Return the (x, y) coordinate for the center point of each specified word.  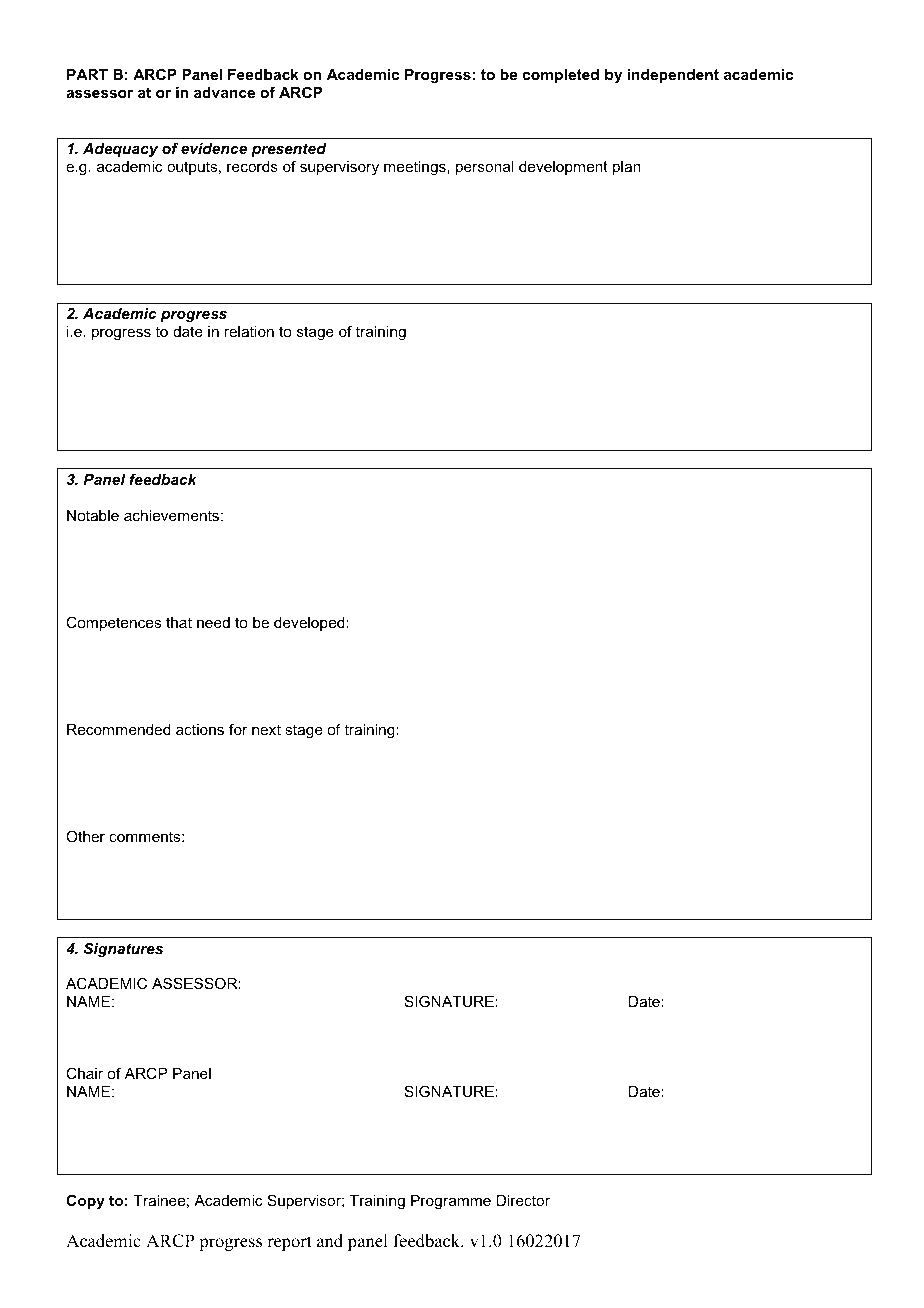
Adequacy (120, 150)
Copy (85, 1202)
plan (627, 168)
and (330, 1241)
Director (523, 1200)
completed (561, 76)
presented (289, 150)
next (266, 729)
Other (85, 836)
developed (309, 624)
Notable (93, 515)
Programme (451, 1202)
